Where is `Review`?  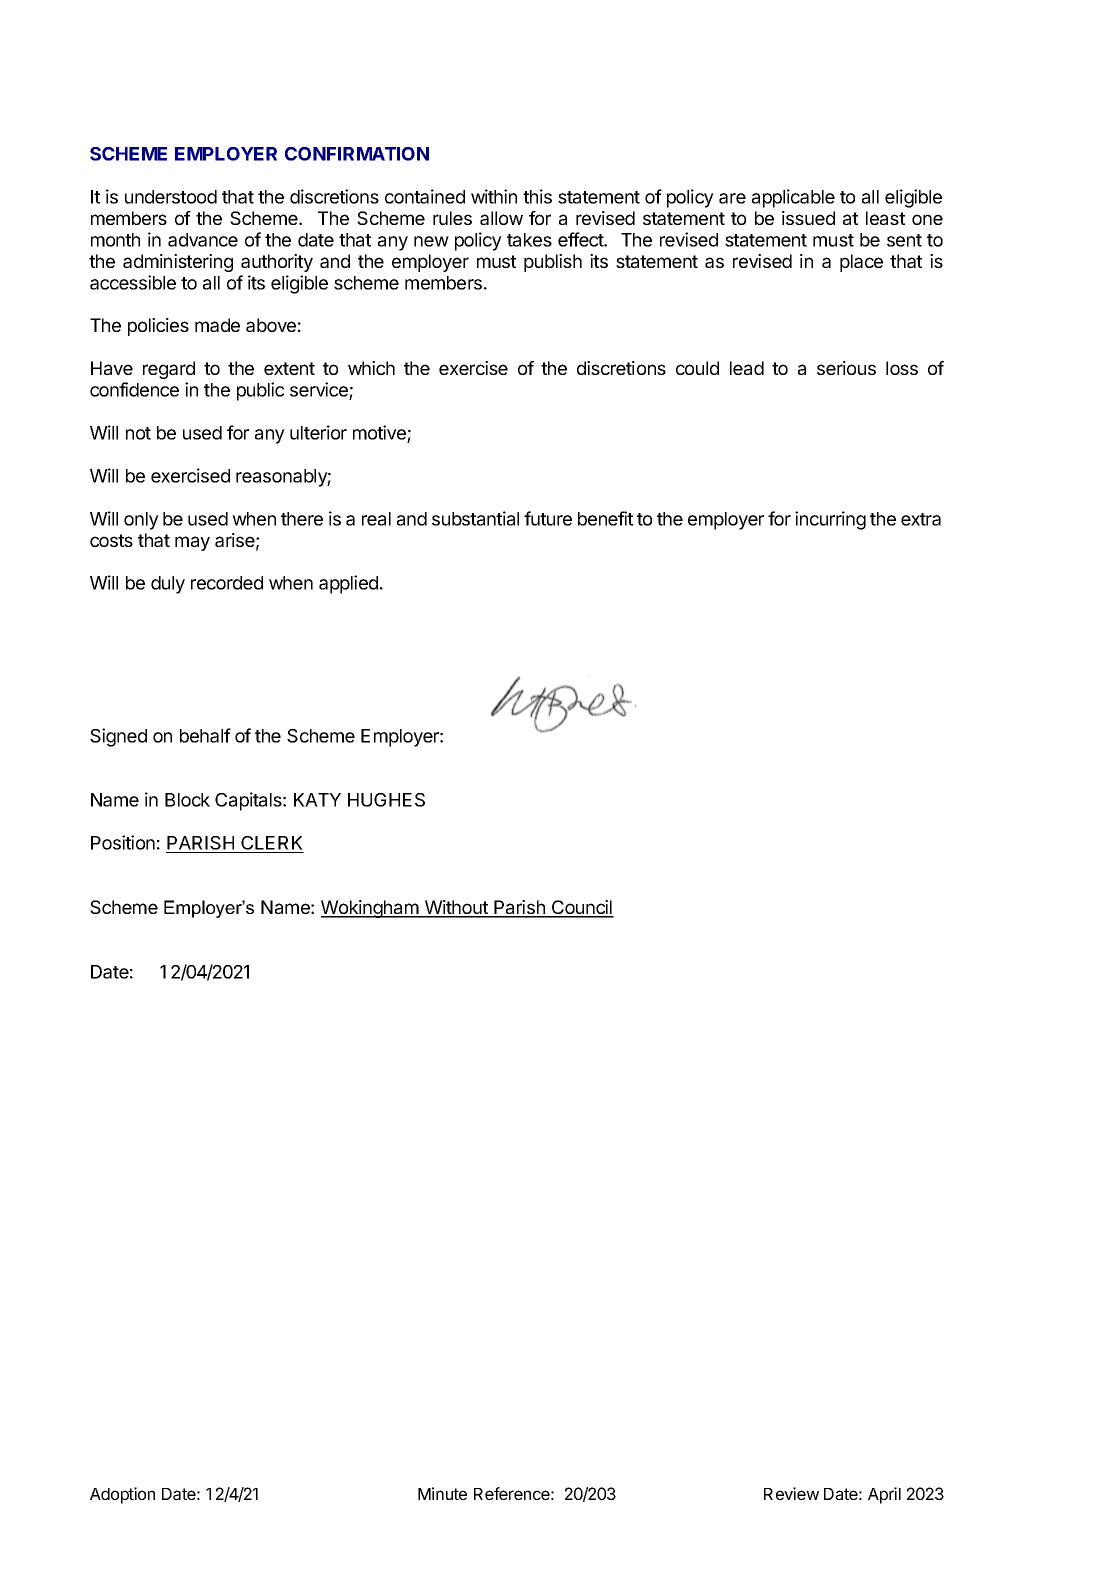
Review is located at coordinates (791, 1493).
